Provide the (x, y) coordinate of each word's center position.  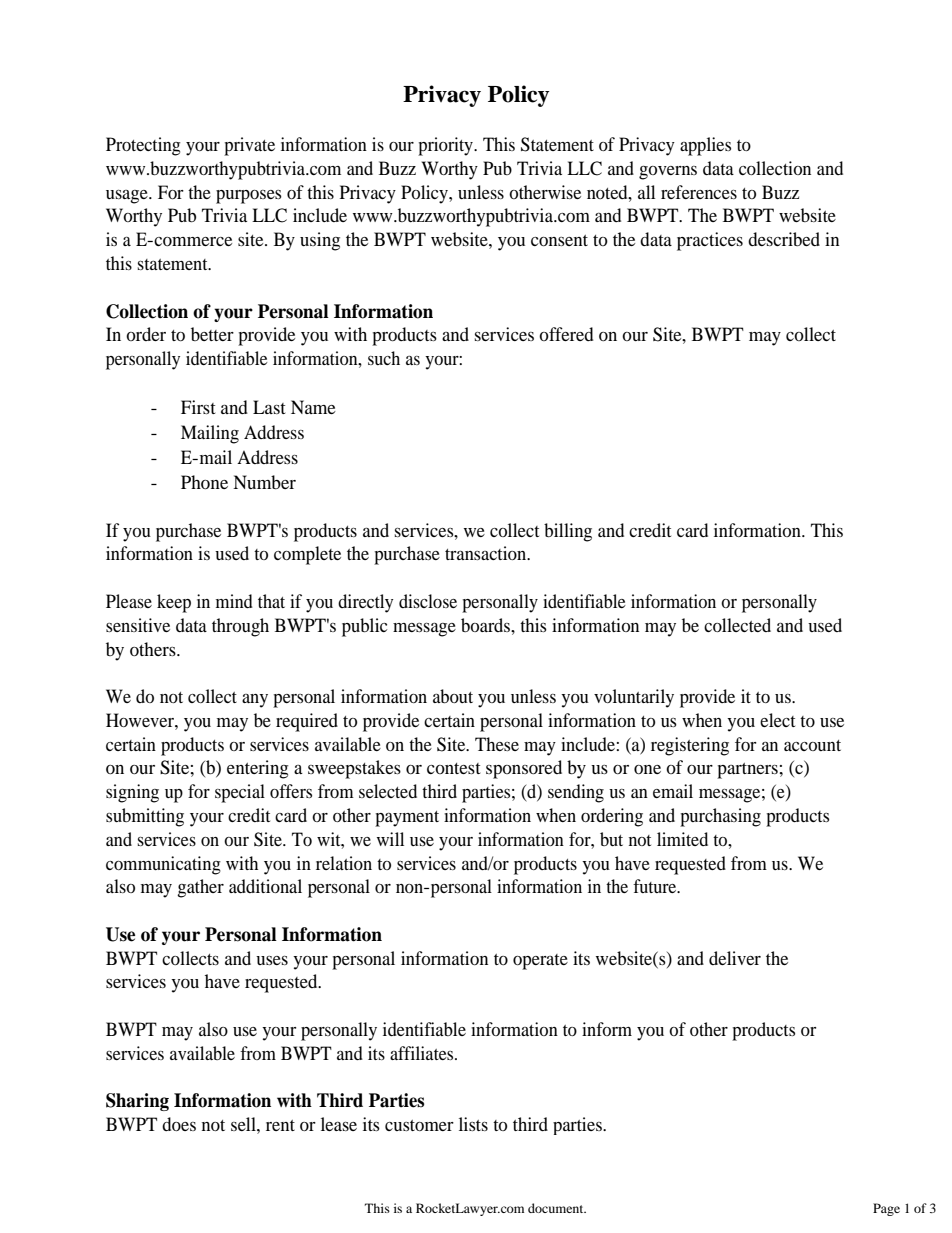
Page (886, 1209)
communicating (163, 865)
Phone (204, 482)
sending (576, 793)
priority (446, 146)
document (557, 1208)
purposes (249, 197)
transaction (487, 553)
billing (568, 532)
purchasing (720, 817)
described (784, 239)
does (179, 1124)
